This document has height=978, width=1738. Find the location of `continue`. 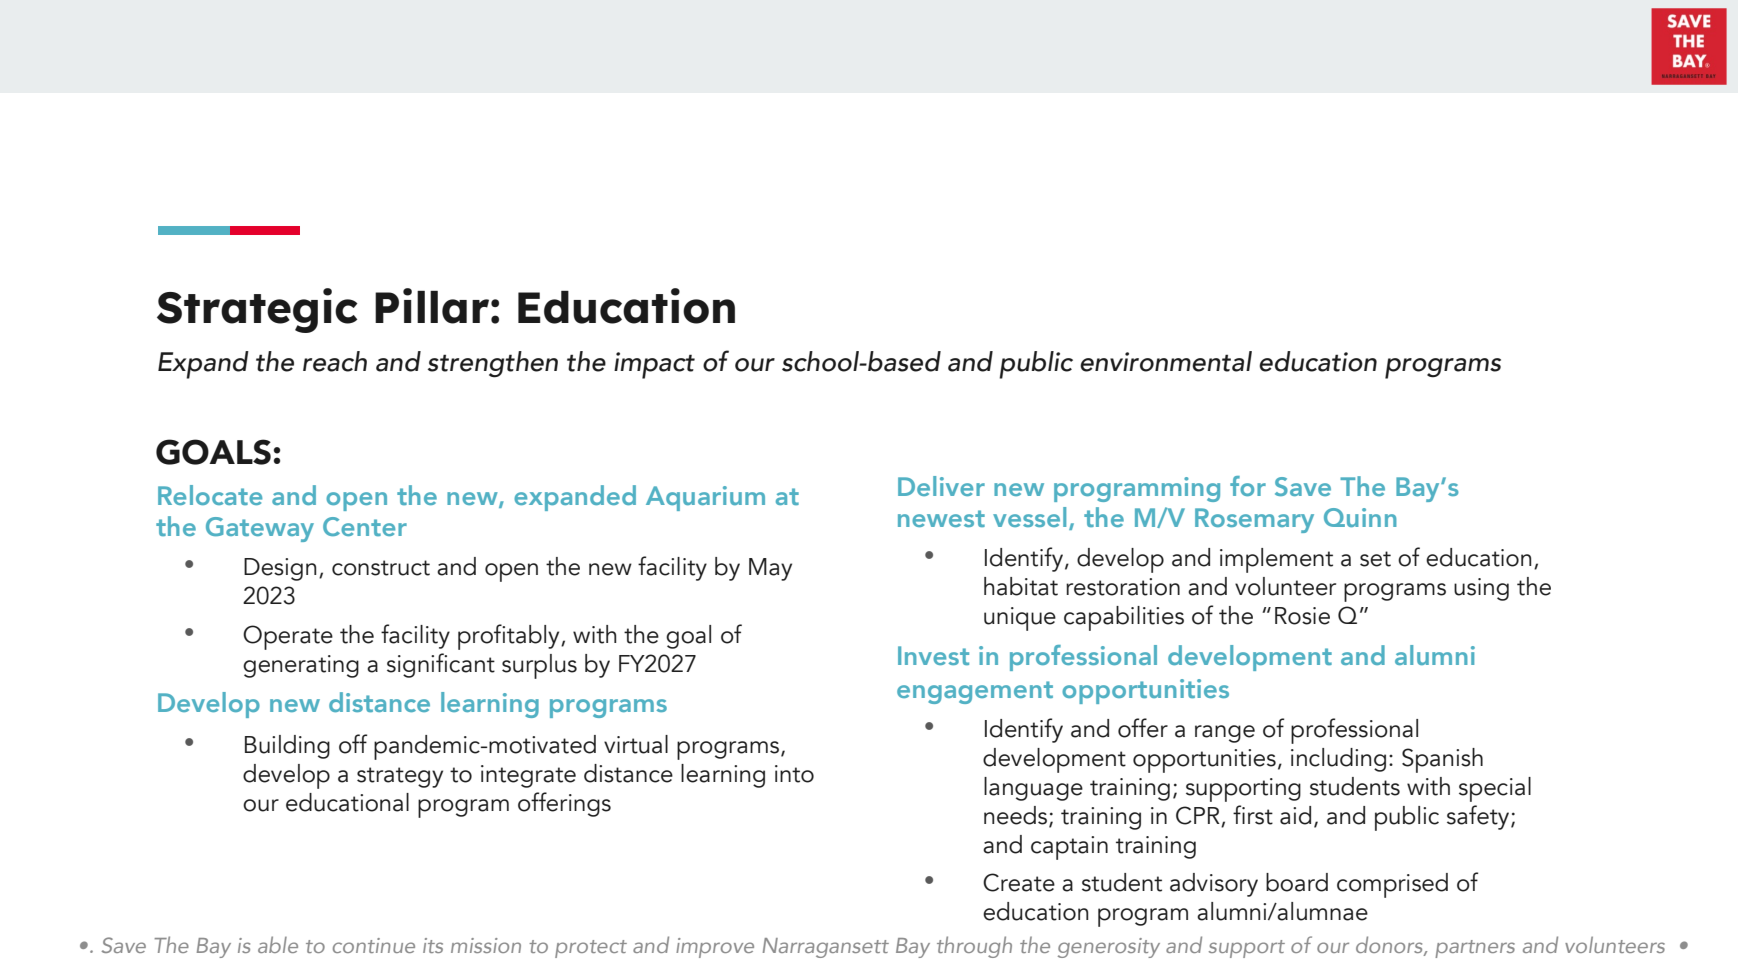

continue is located at coordinates (374, 945).
